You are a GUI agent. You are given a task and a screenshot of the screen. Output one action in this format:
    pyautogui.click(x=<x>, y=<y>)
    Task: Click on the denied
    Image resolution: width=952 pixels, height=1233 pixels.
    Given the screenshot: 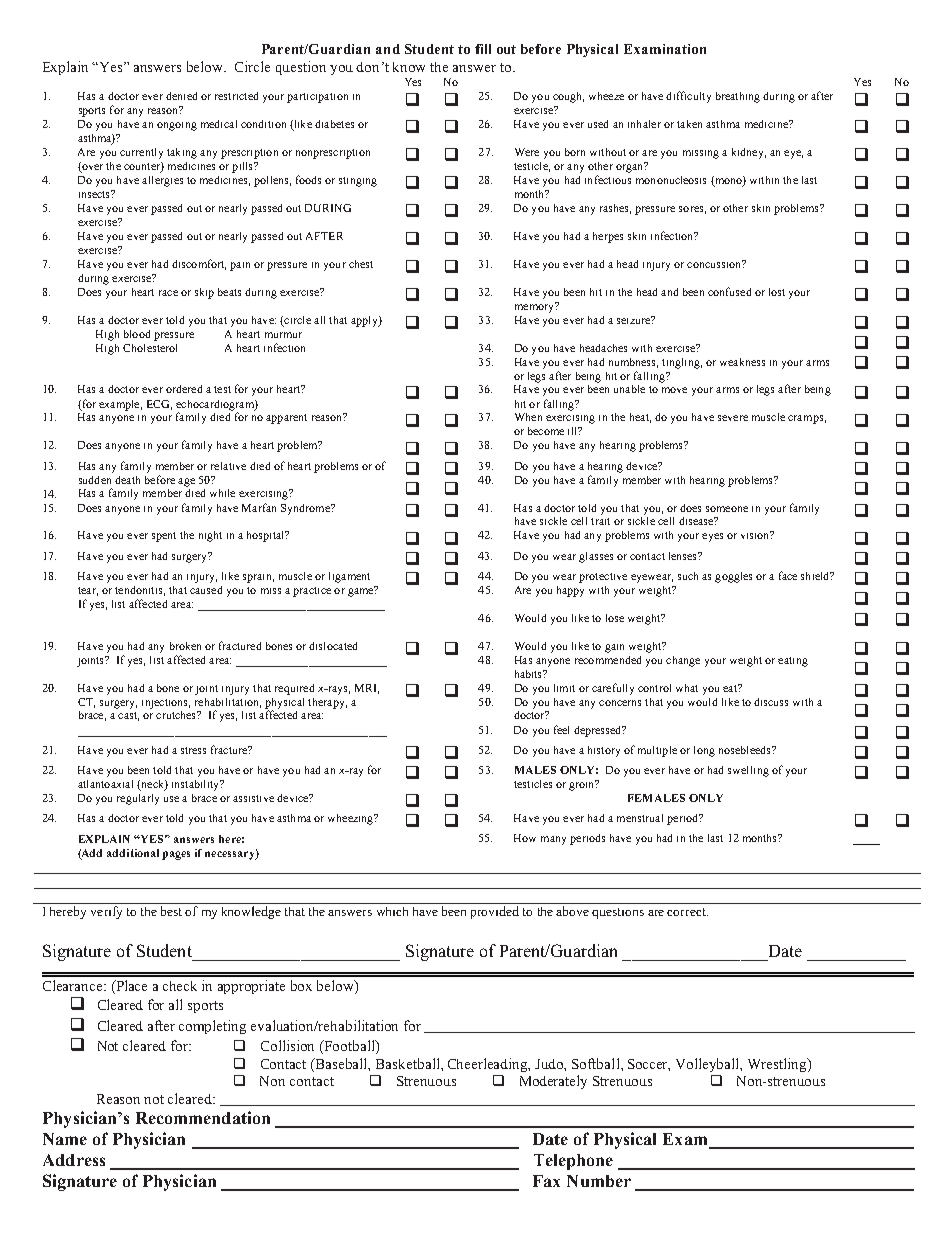 What is the action you would take?
    pyautogui.click(x=181, y=96)
